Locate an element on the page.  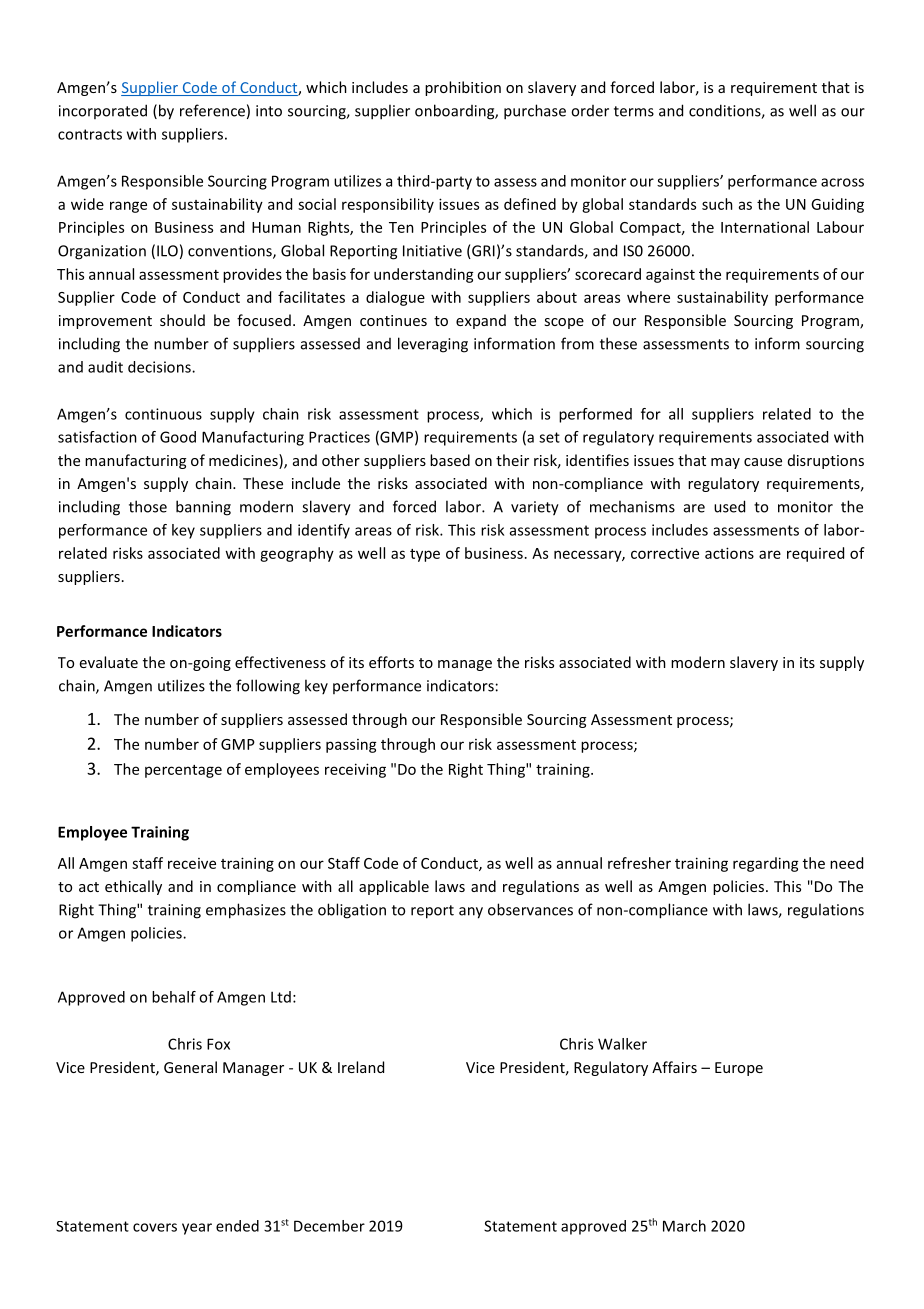
year is located at coordinates (197, 1229).
